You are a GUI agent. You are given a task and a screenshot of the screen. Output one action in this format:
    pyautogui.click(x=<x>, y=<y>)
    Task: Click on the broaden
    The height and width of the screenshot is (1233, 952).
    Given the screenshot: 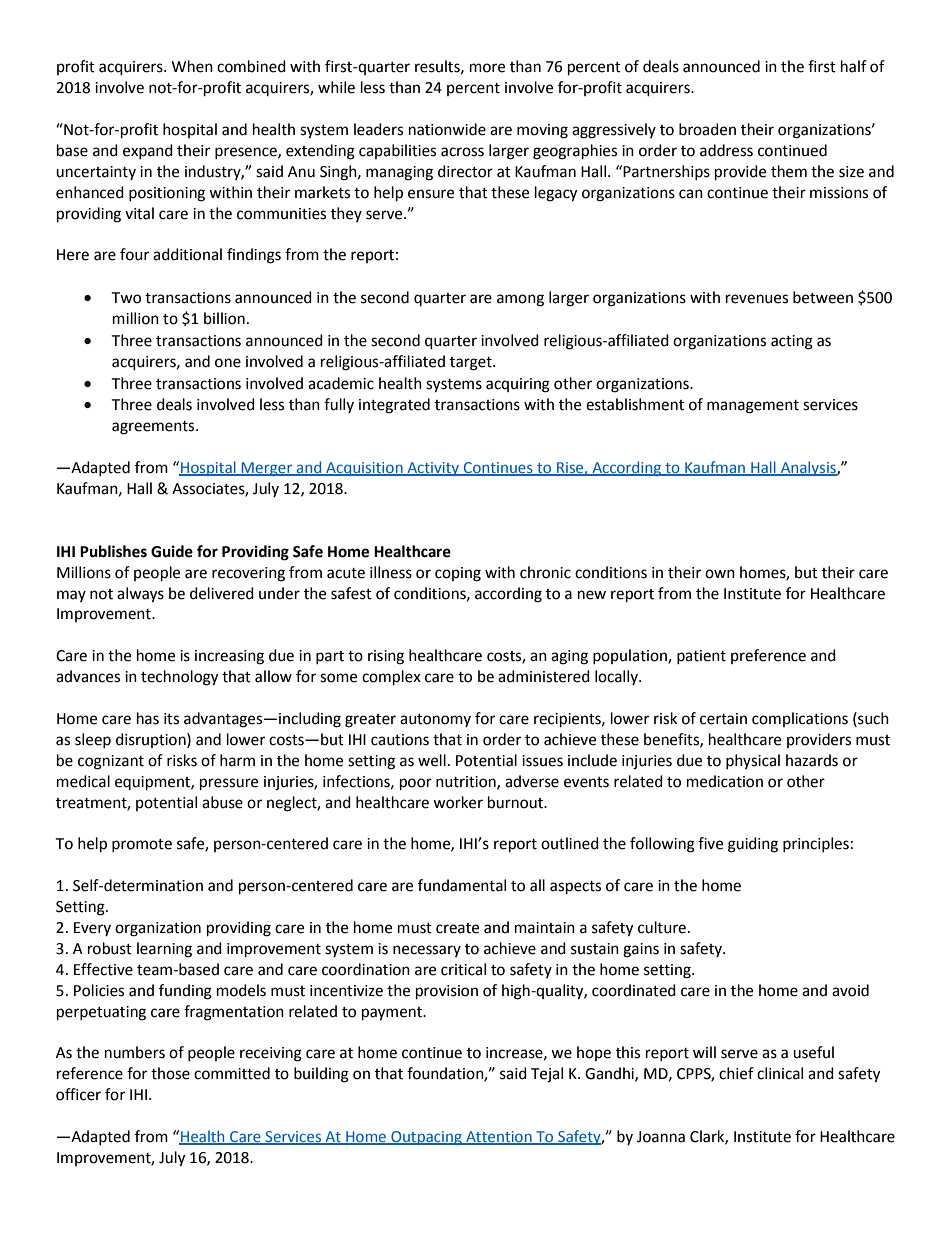 What is the action you would take?
    pyautogui.click(x=707, y=129)
